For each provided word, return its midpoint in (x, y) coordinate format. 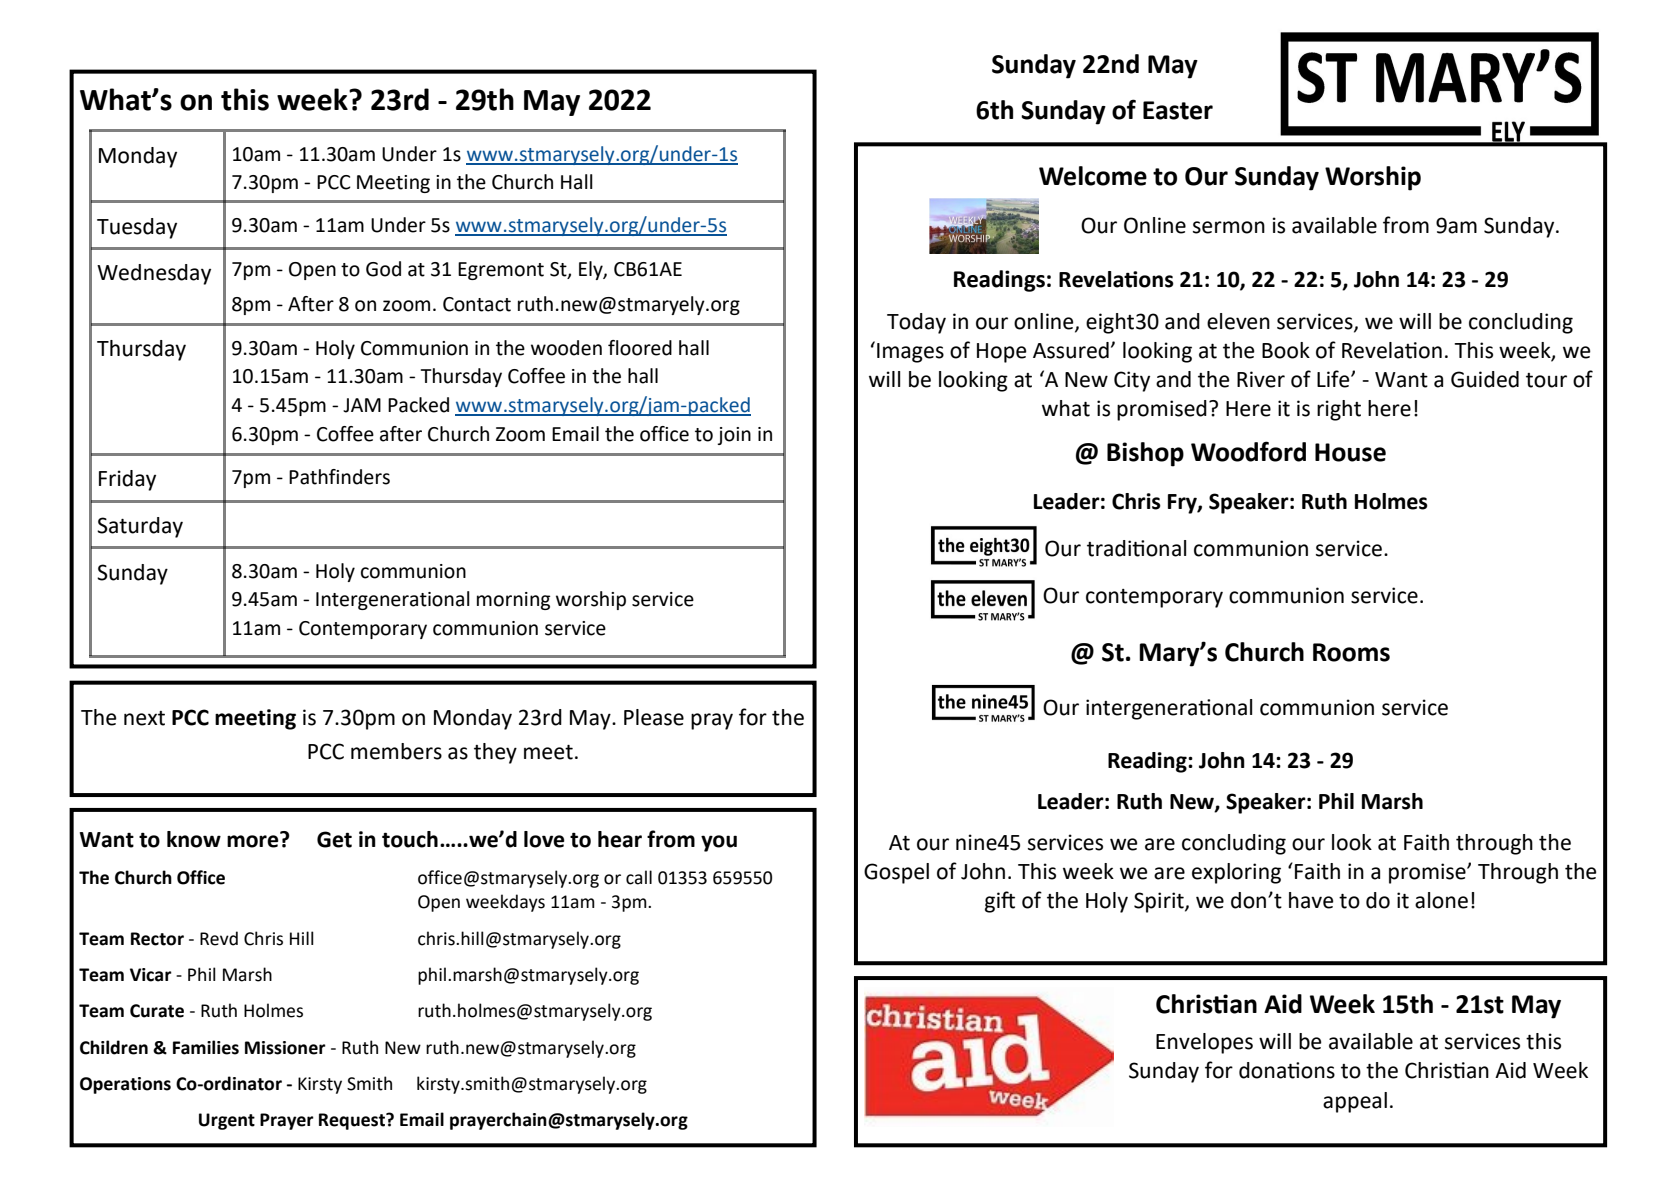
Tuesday (137, 228)
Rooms (1351, 652)
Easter (1178, 110)
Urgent (227, 1121)
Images (910, 353)
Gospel (896, 873)
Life (1334, 379)
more (254, 840)
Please (654, 717)
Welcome (1093, 176)
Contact (477, 304)
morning (513, 601)
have (1311, 900)
